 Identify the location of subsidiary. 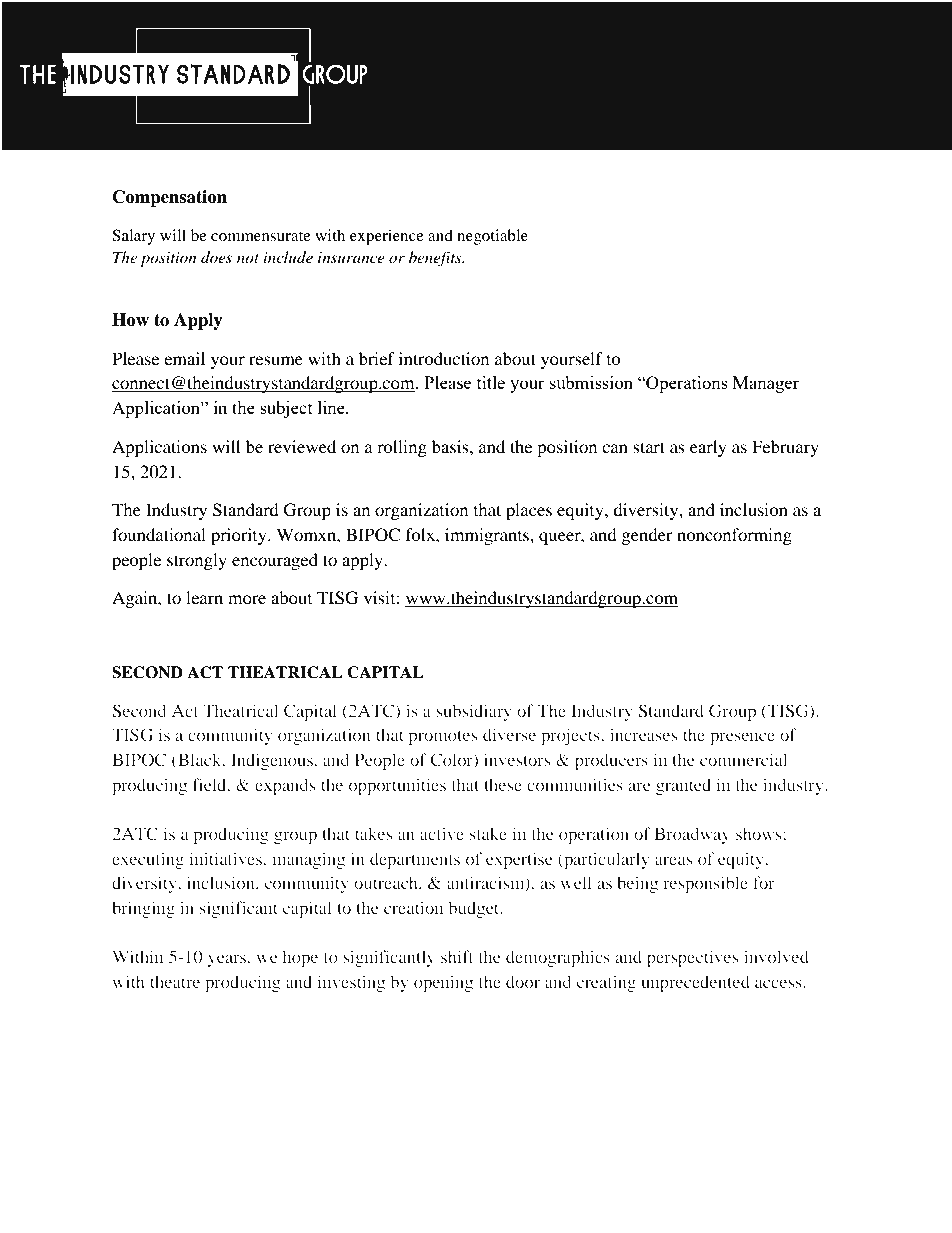
(474, 712).
